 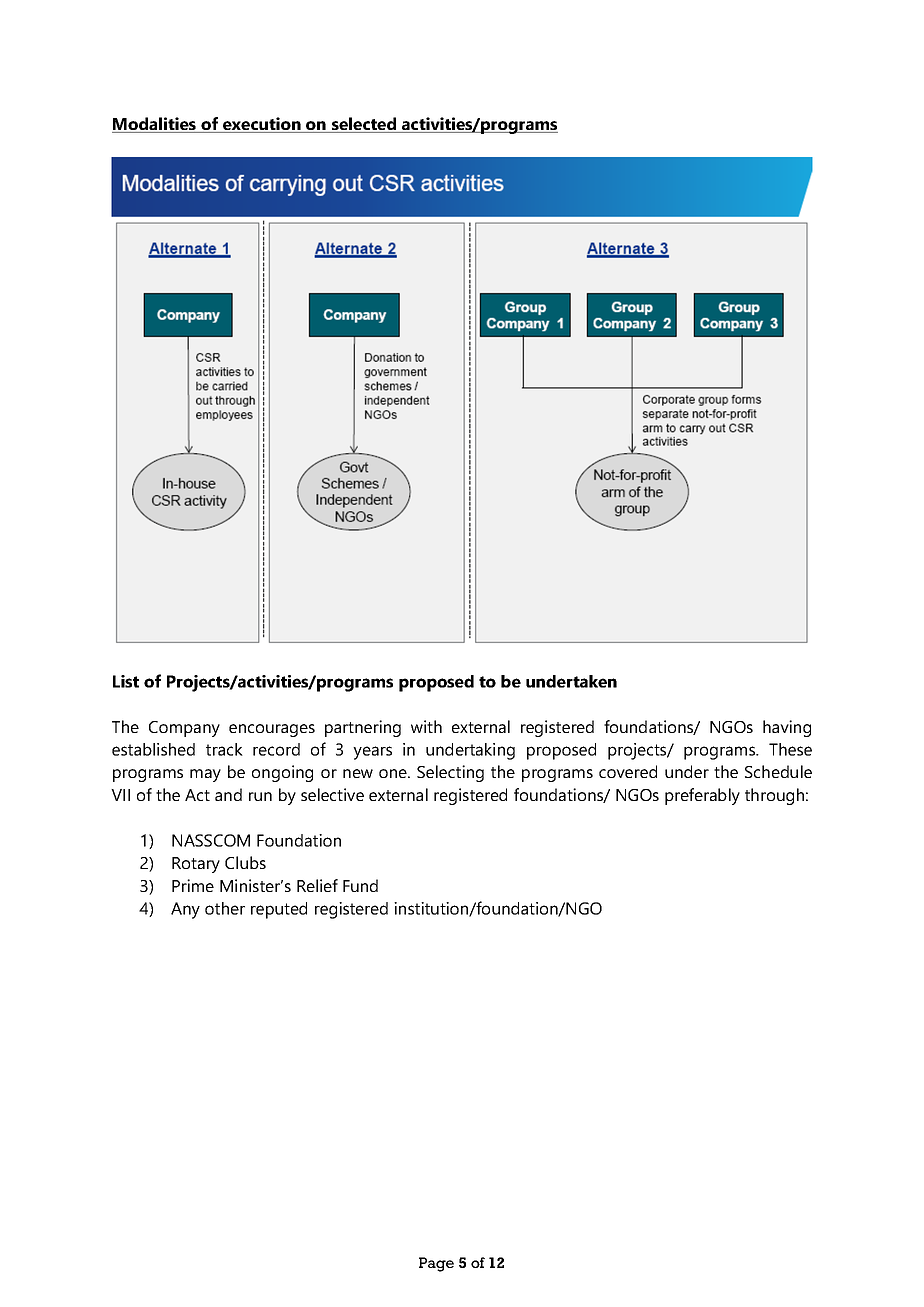 I want to click on Modalities, so click(x=155, y=125).
